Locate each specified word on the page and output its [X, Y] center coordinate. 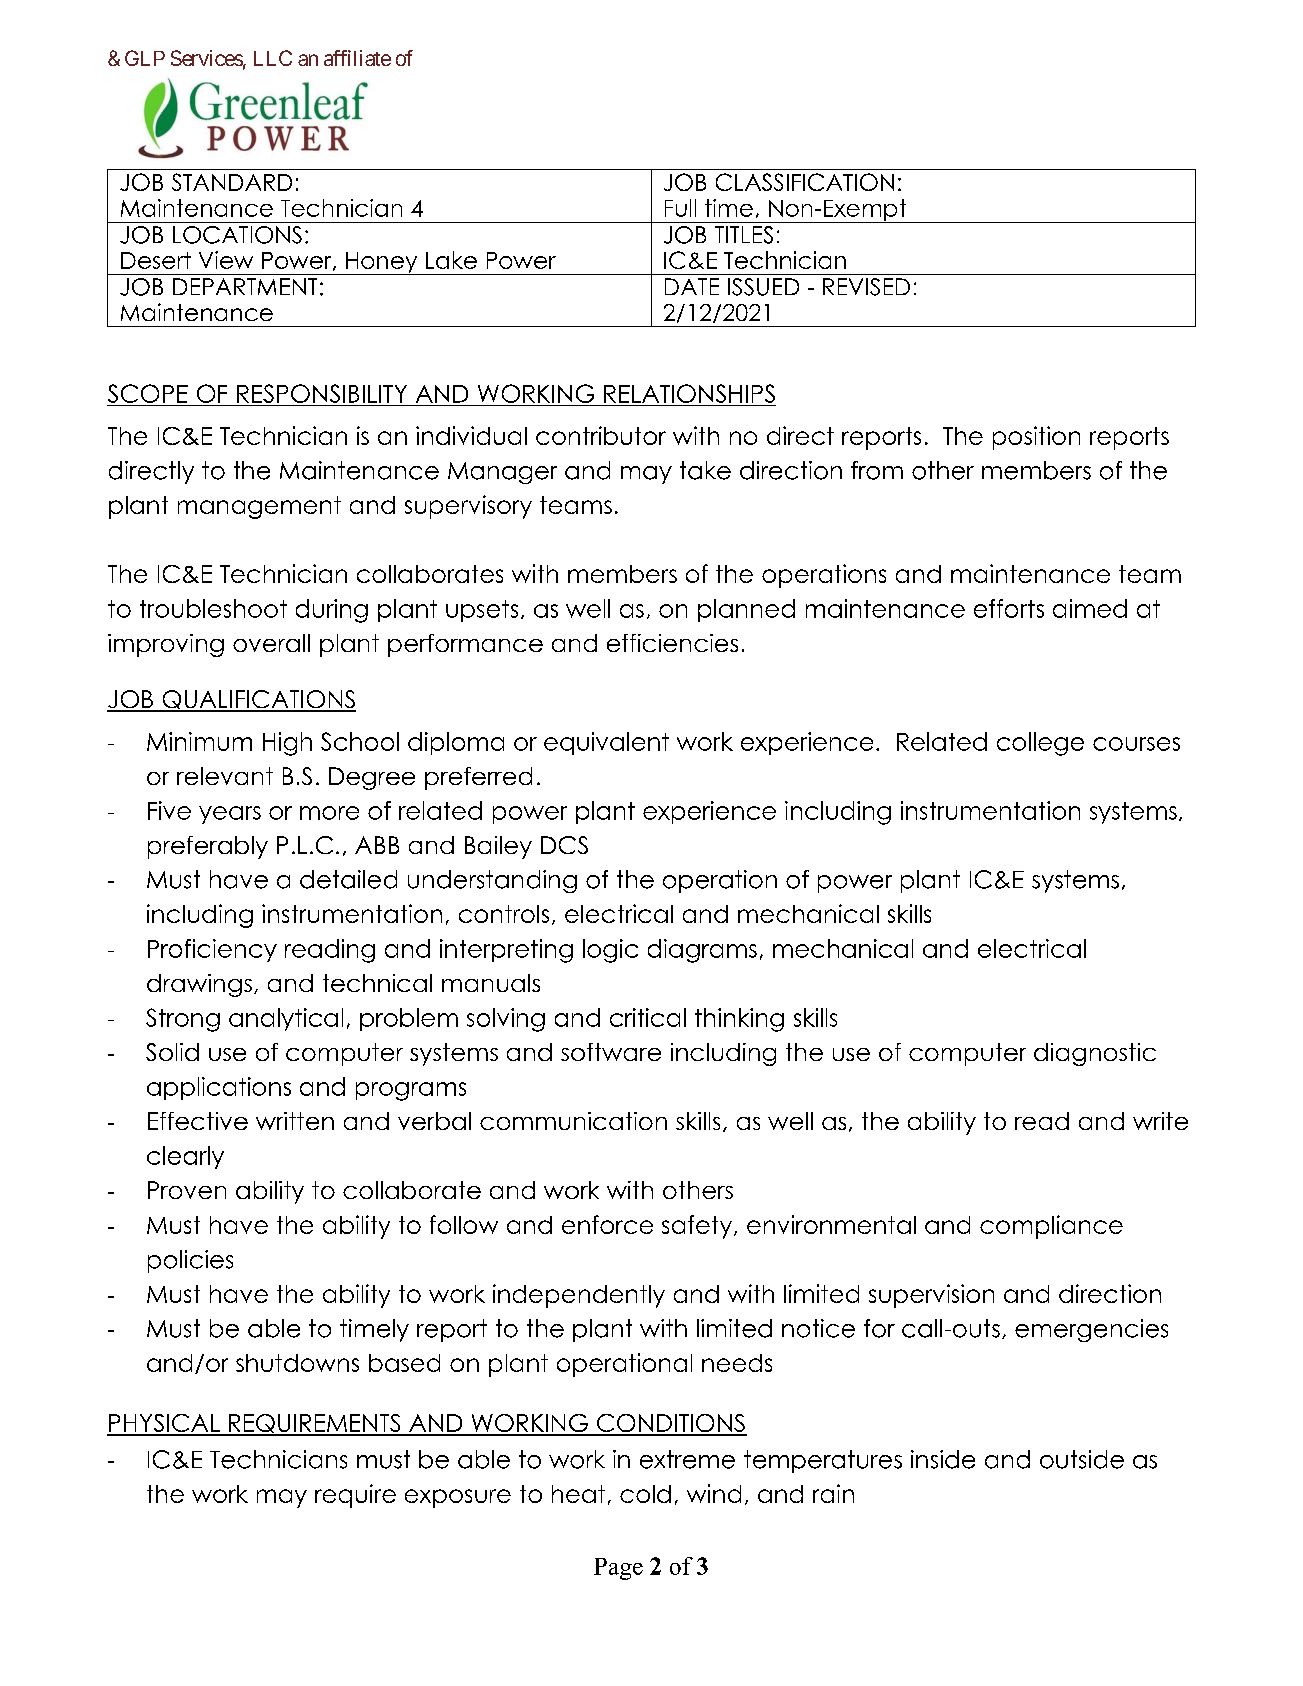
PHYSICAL [164, 1424]
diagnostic [1095, 1054]
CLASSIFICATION [805, 182]
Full [680, 208]
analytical [286, 1019]
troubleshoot [213, 608]
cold [645, 1494]
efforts [1009, 608]
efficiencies [672, 643]
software [611, 1052]
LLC [273, 58]
